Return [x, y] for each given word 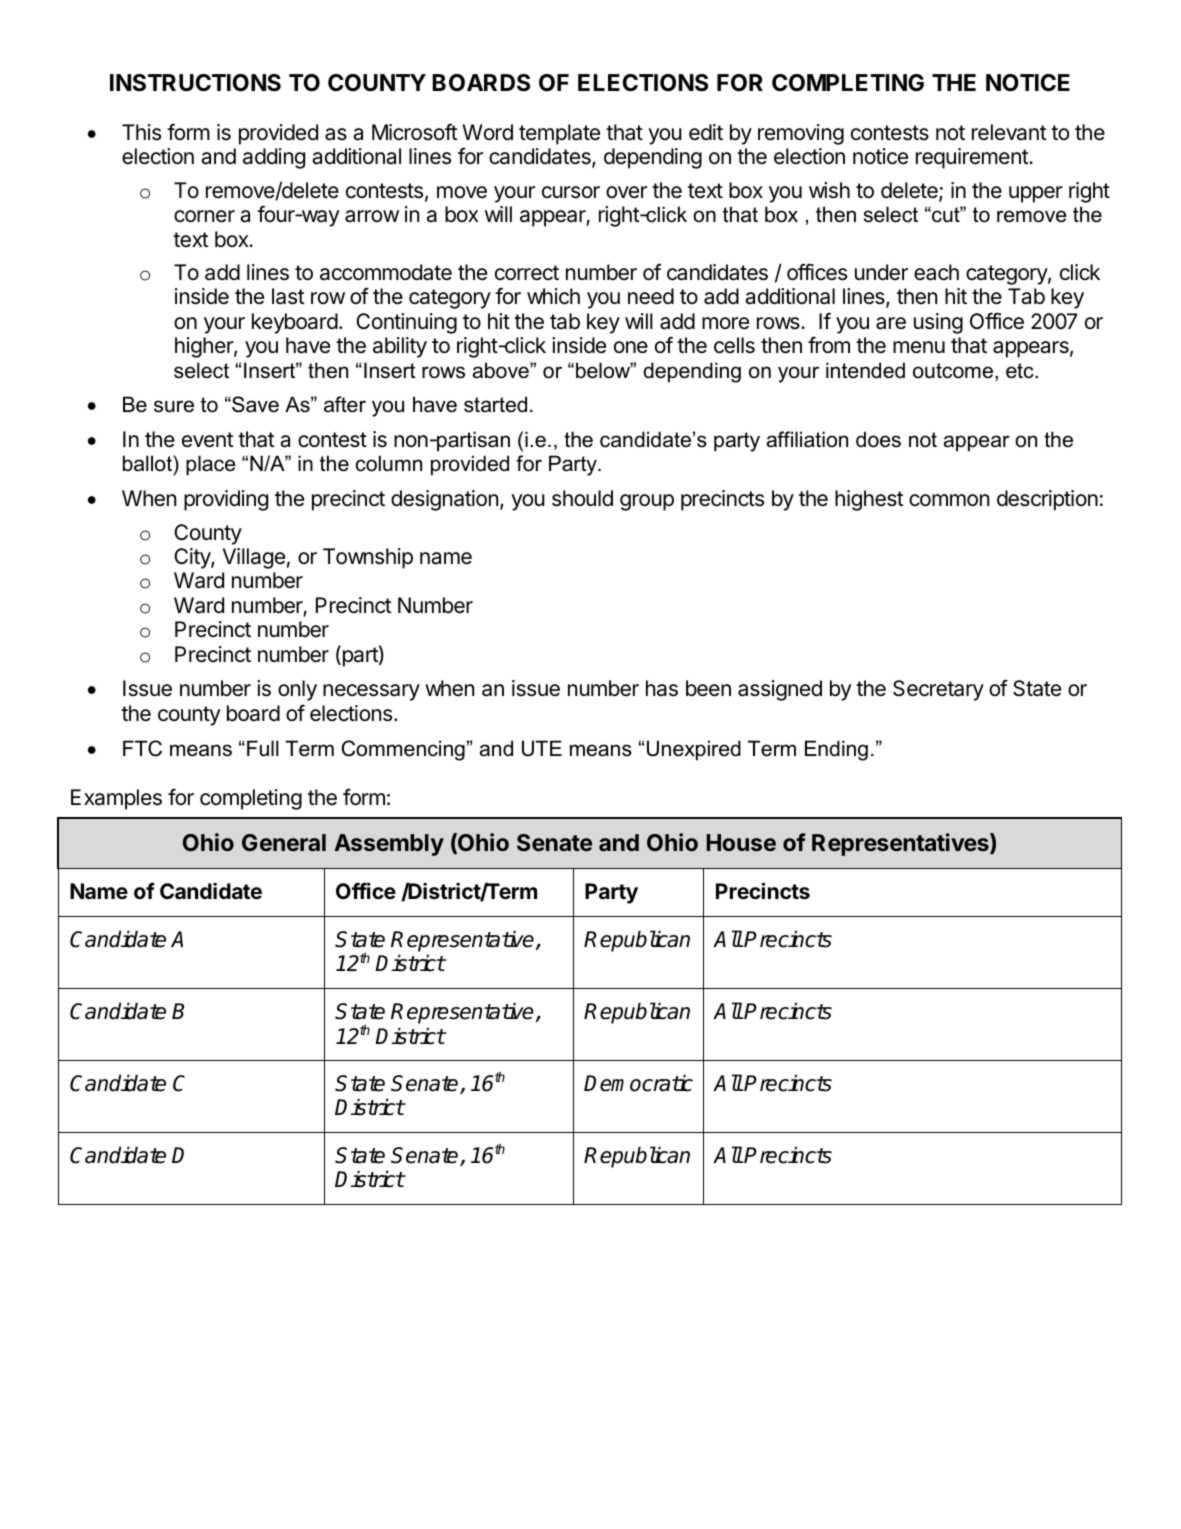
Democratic [638, 1083]
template [559, 134]
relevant [1009, 132]
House [741, 842]
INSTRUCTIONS [195, 83]
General [284, 842]
